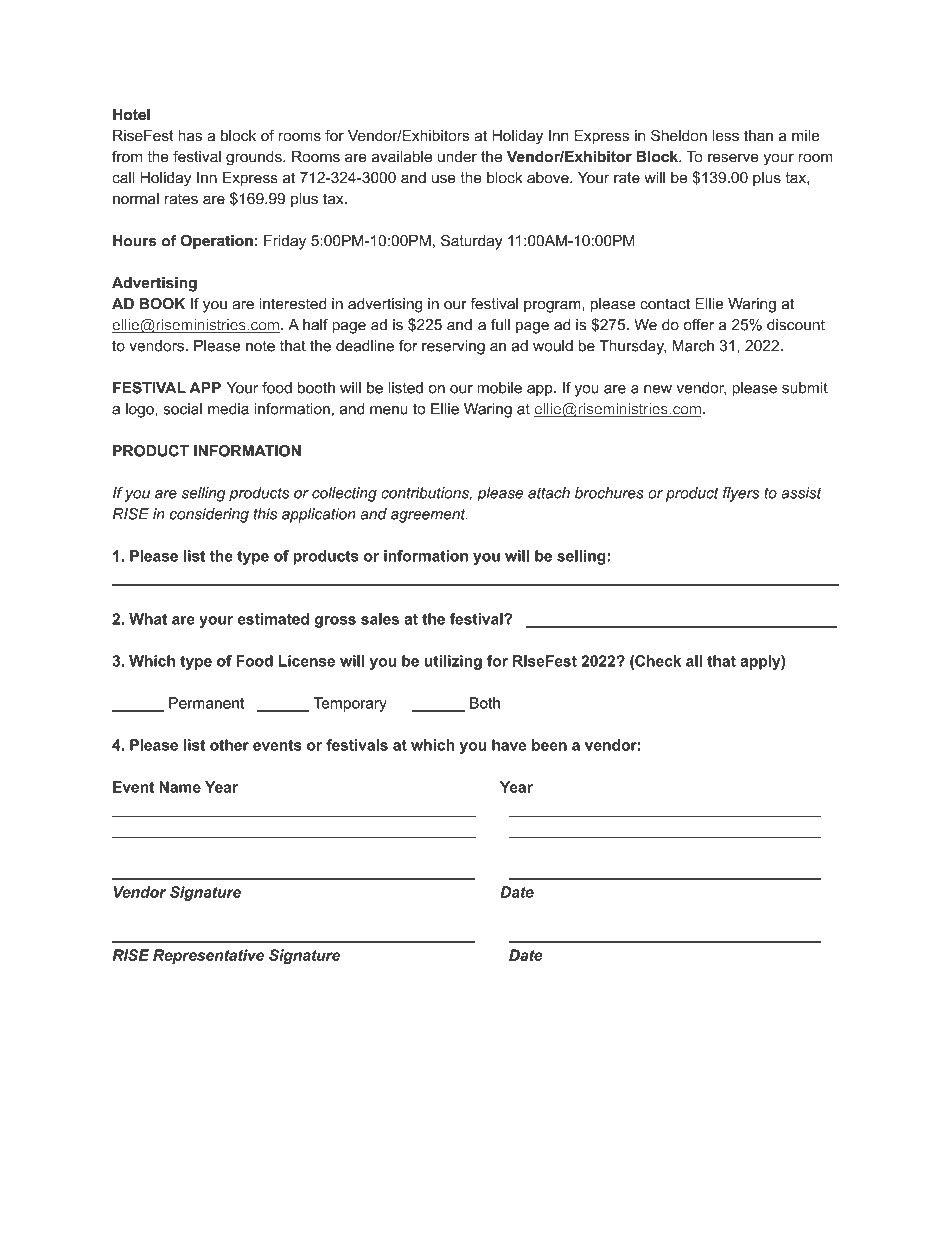 The image size is (952, 1233). What do you see at coordinates (725, 135) in the image?
I see `less` at bounding box center [725, 135].
